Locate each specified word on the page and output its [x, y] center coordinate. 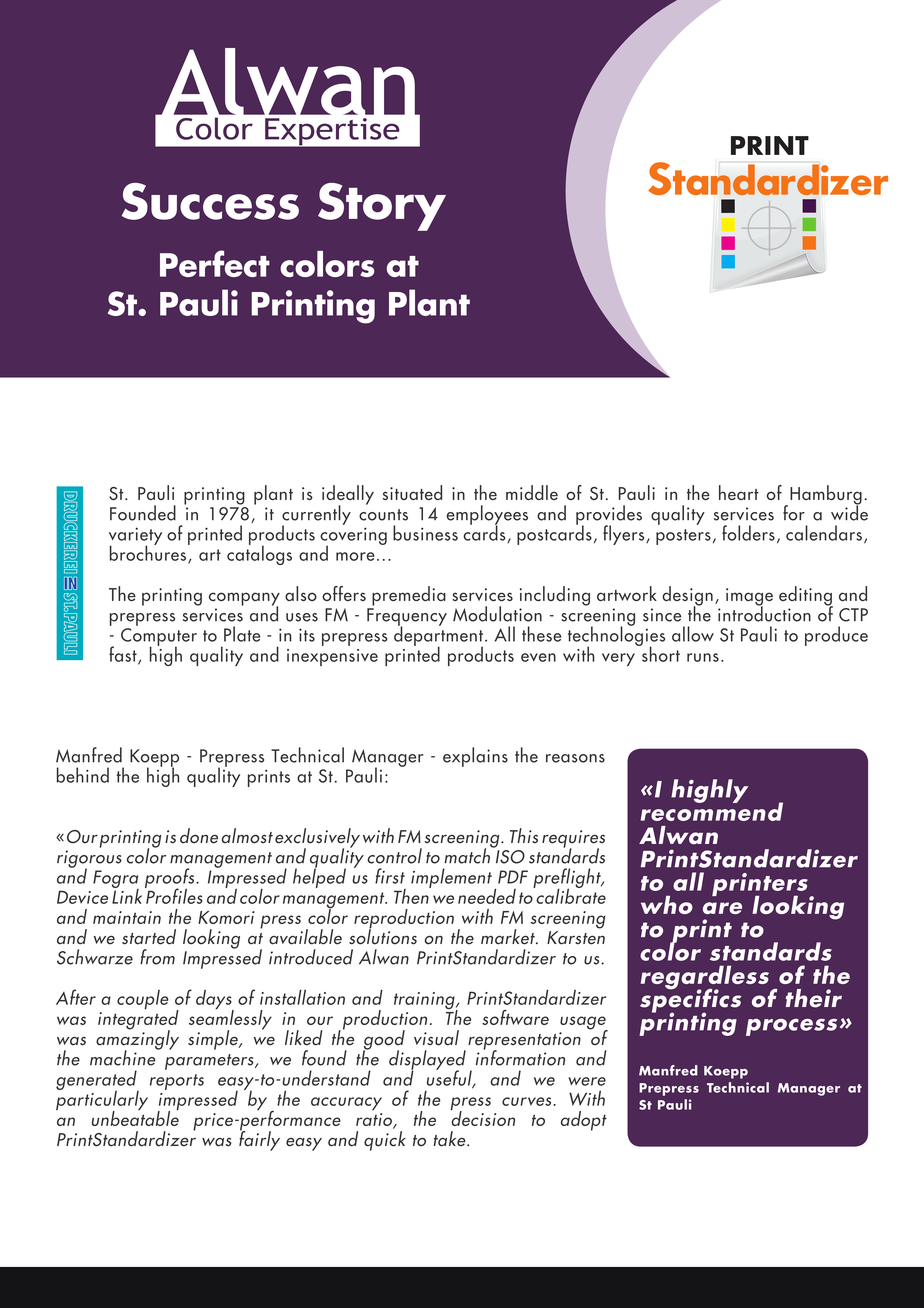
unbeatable [135, 1117]
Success [210, 201]
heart [739, 492]
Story [382, 207]
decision [482, 1117]
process [791, 1027]
